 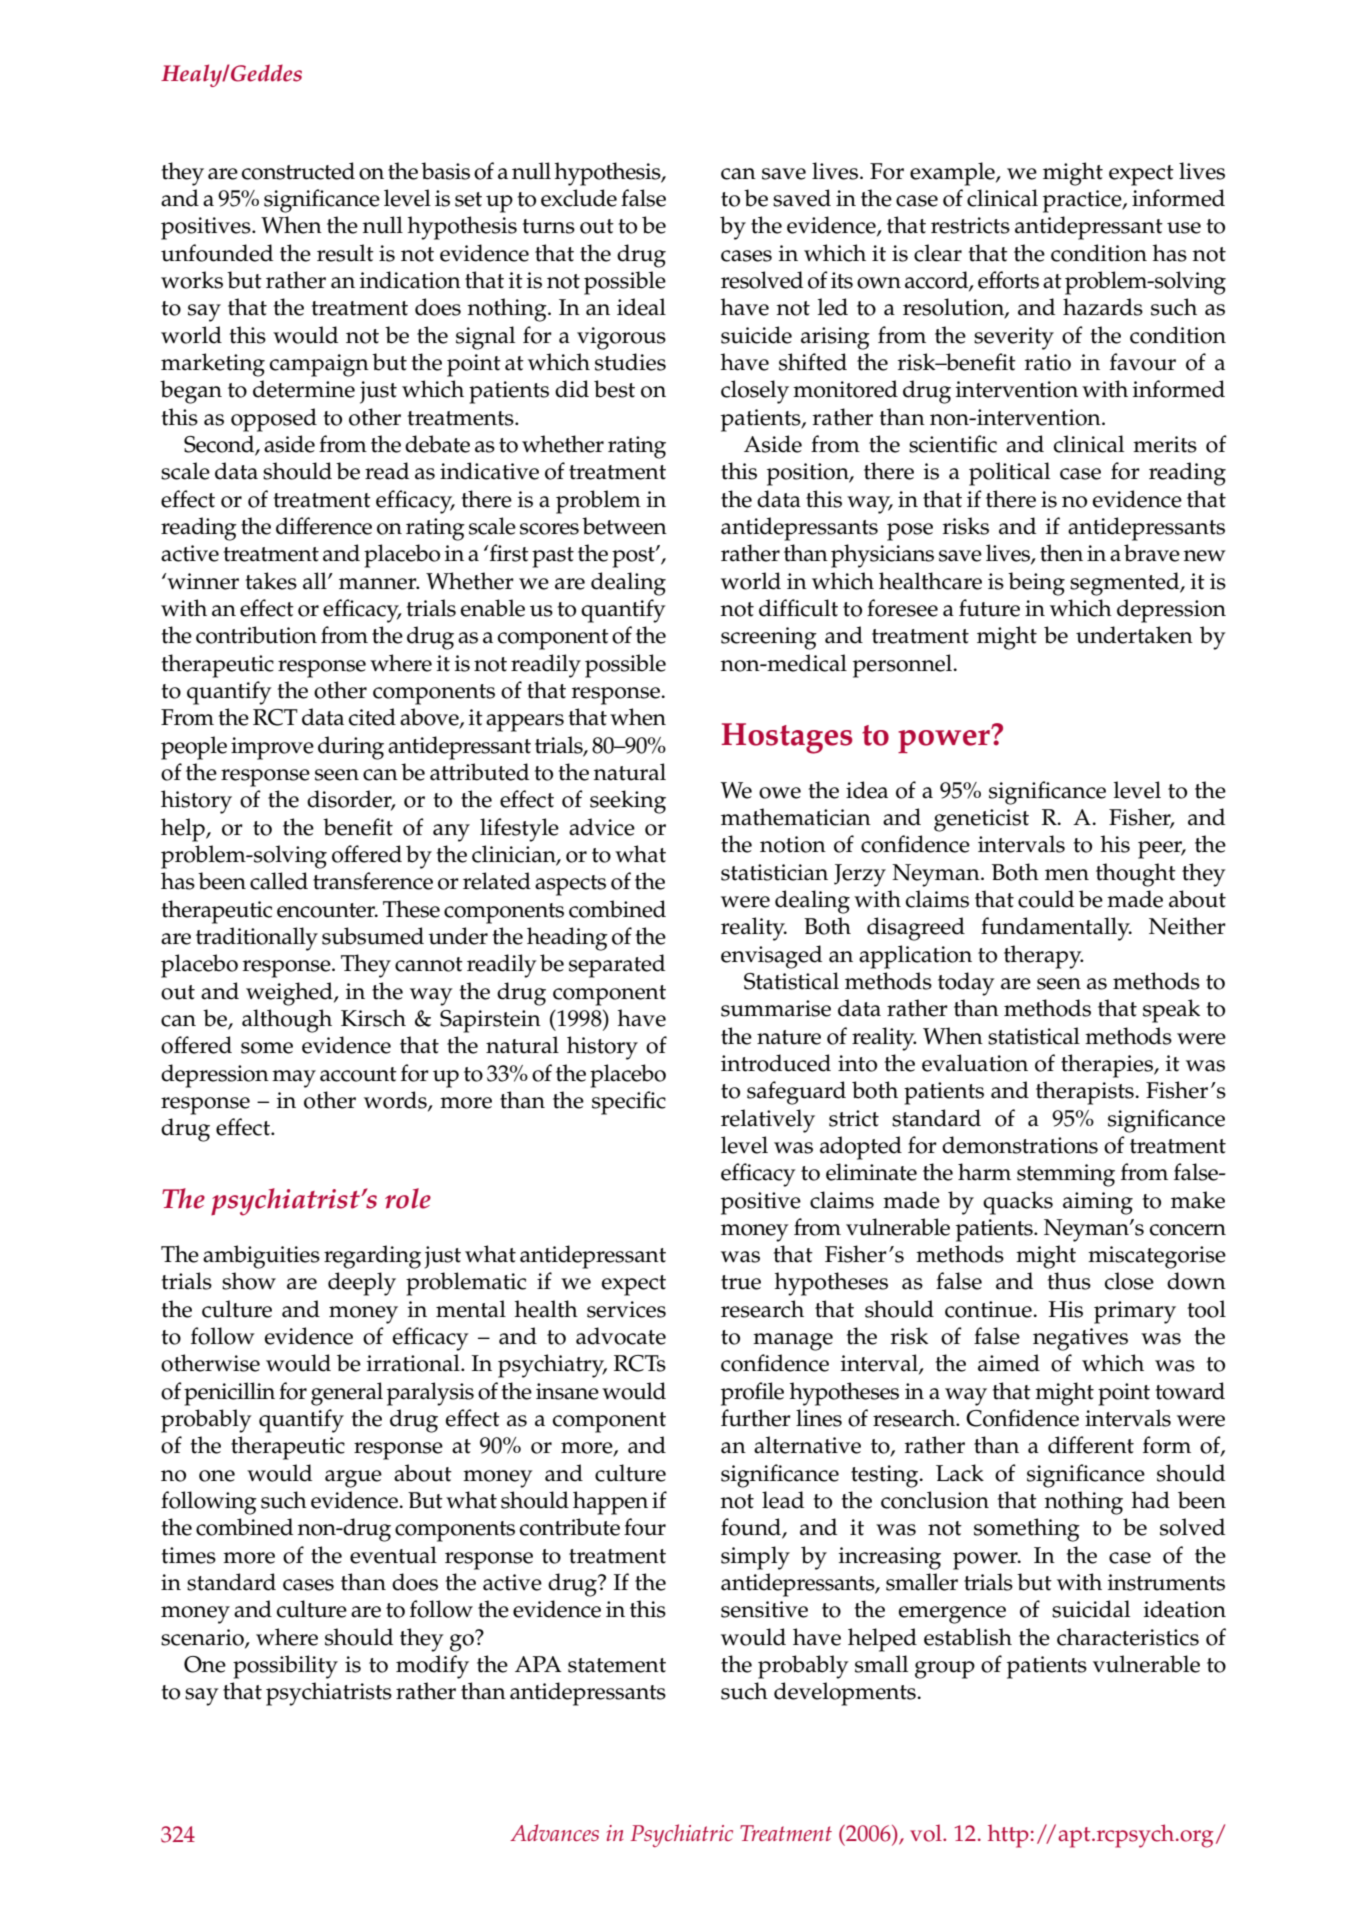 I want to click on practice, so click(x=1083, y=201).
